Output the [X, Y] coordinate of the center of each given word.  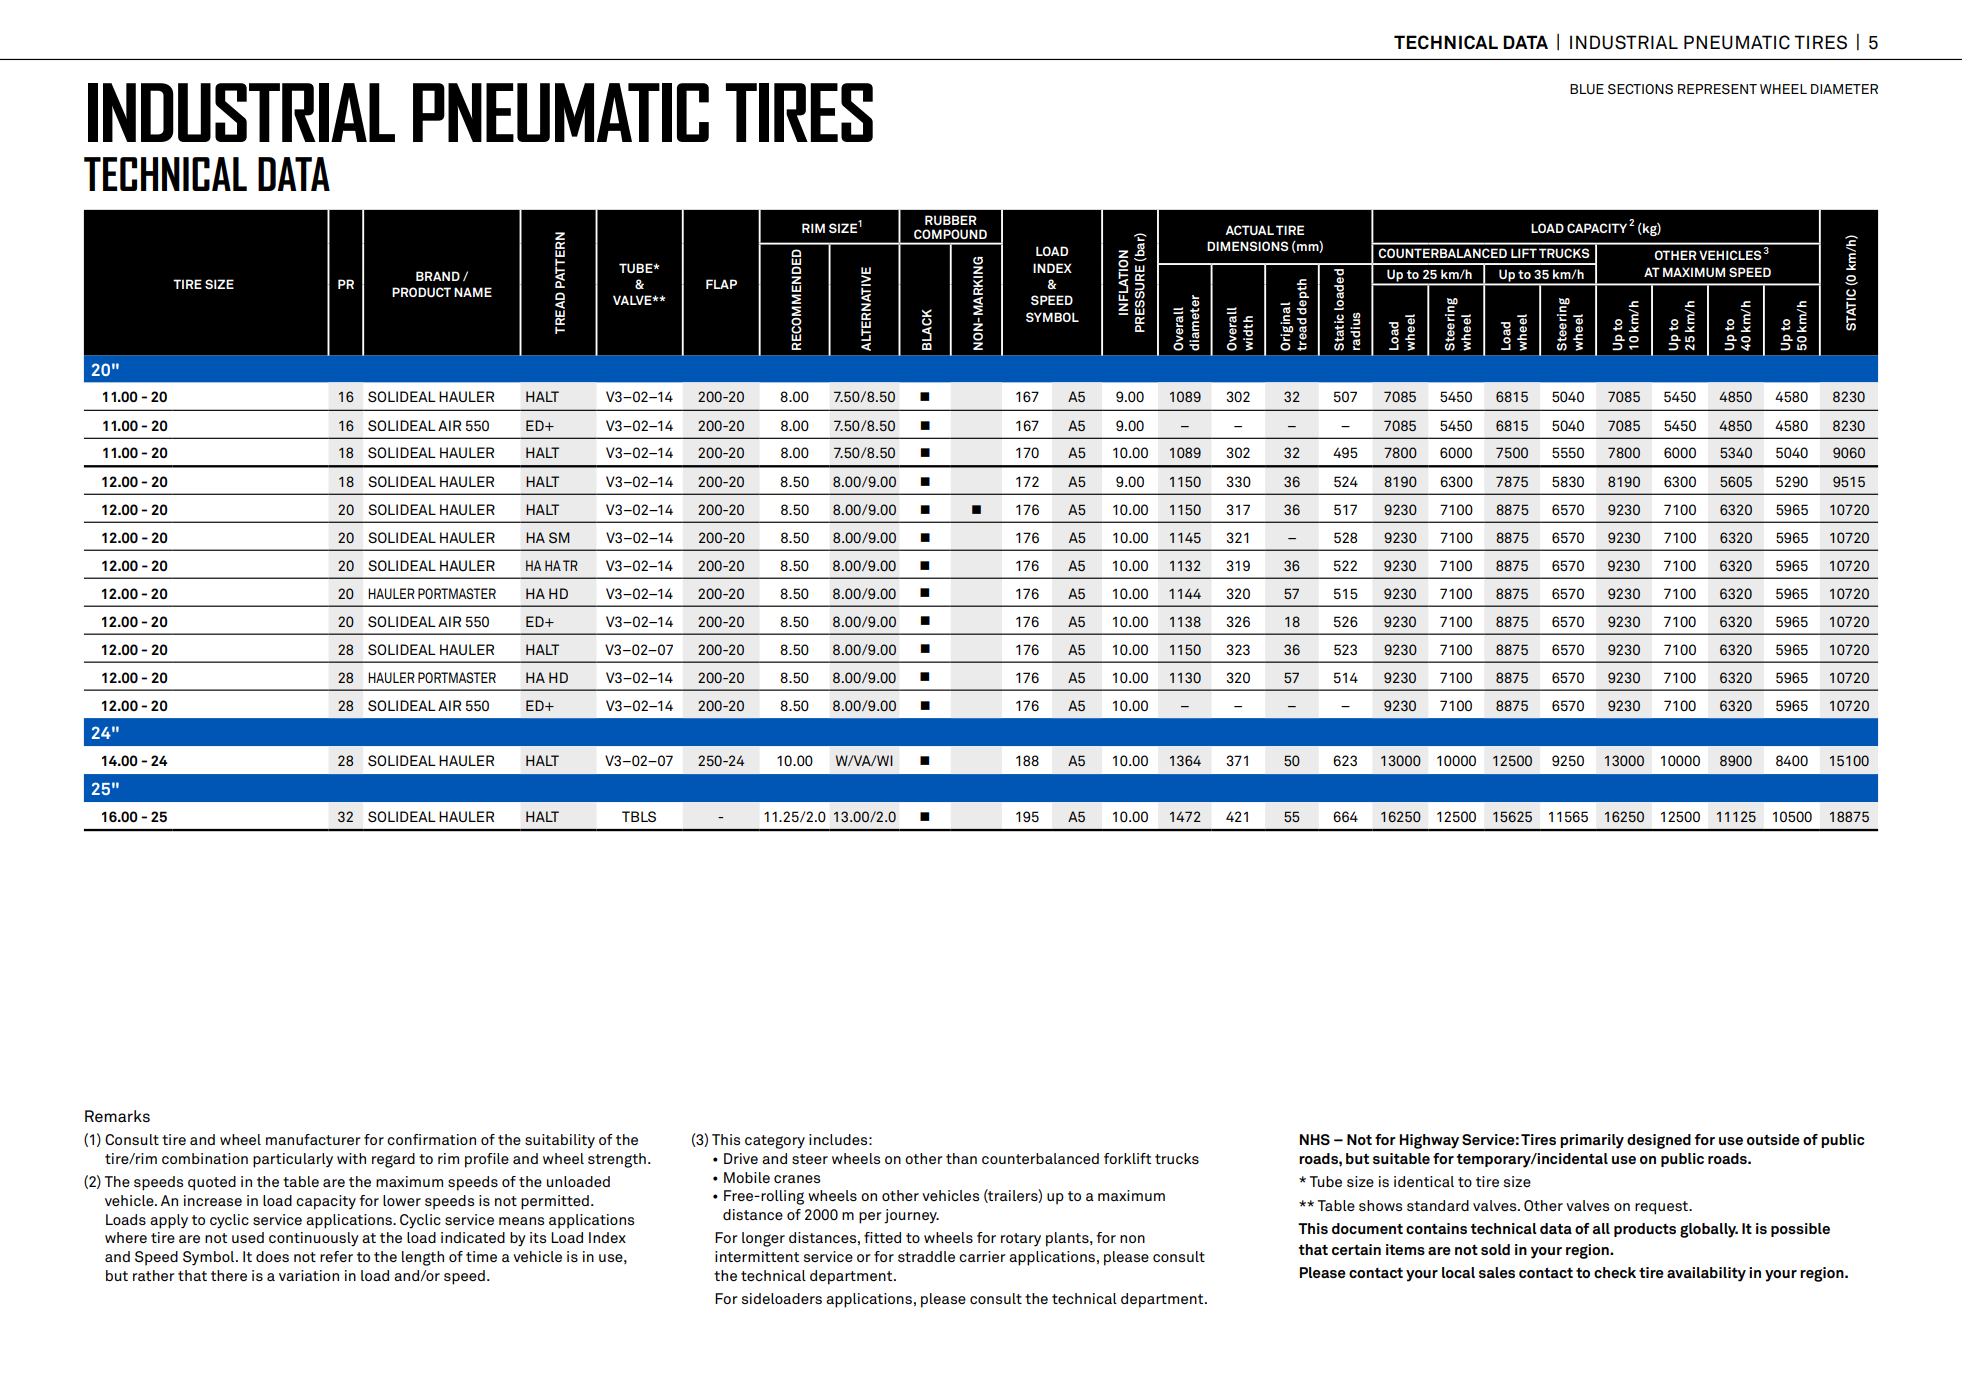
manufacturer [313, 1139]
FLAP [721, 284]
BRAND [438, 276]
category [775, 1142]
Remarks [117, 1116]
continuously [314, 1239]
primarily [1592, 1141]
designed [1659, 1141]
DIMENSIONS [1248, 246]
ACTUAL [1249, 230]
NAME [473, 292]
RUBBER [951, 220]
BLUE [1587, 89]
